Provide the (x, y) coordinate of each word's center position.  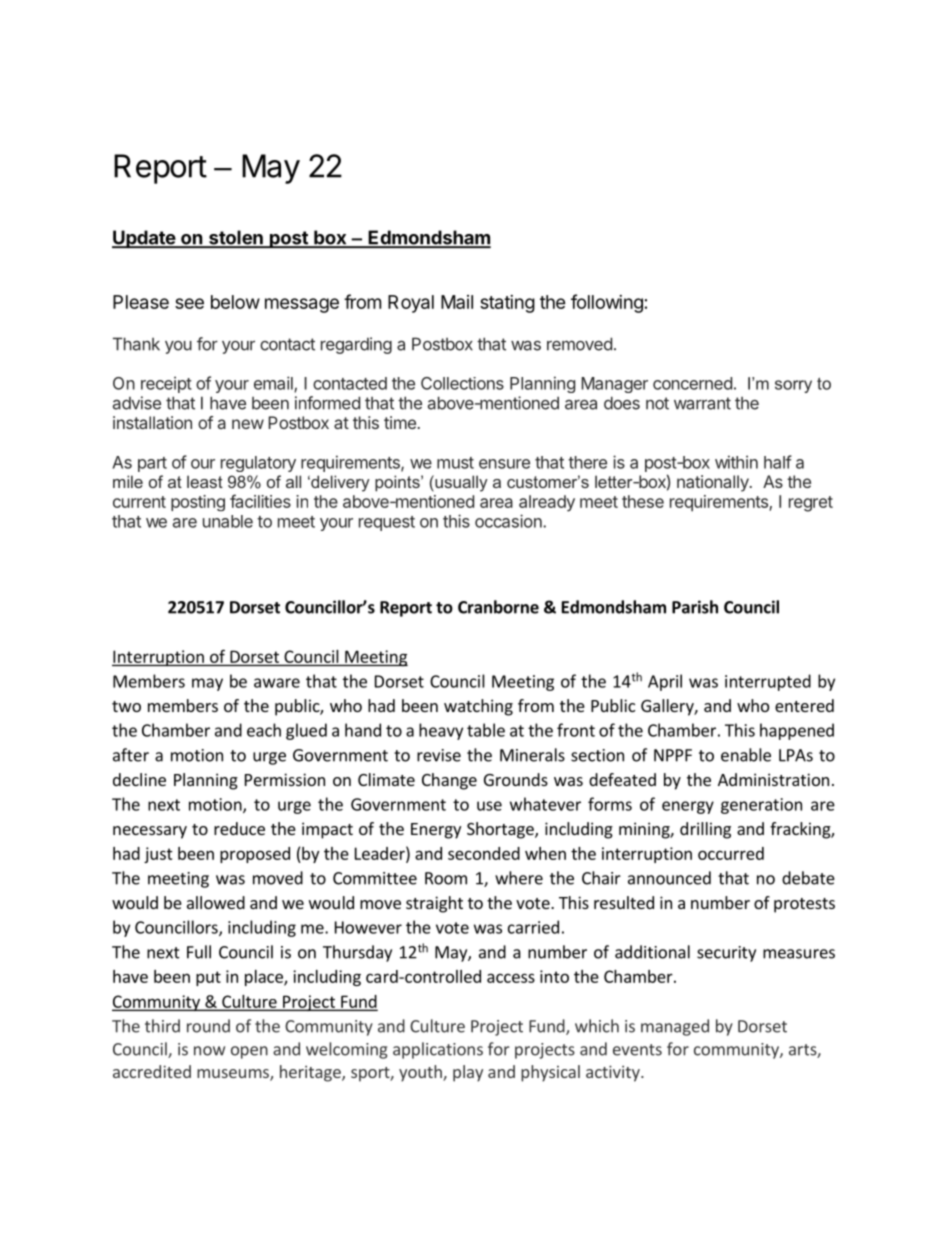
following (607, 303)
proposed (255, 855)
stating (507, 304)
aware (277, 683)
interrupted (768, 682)
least (205, 481)
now (209, 1051)
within (736, 462)
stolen (236, 238)
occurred (731, 853)
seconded (484, 853)
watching (478, 707)
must (455, 463)
